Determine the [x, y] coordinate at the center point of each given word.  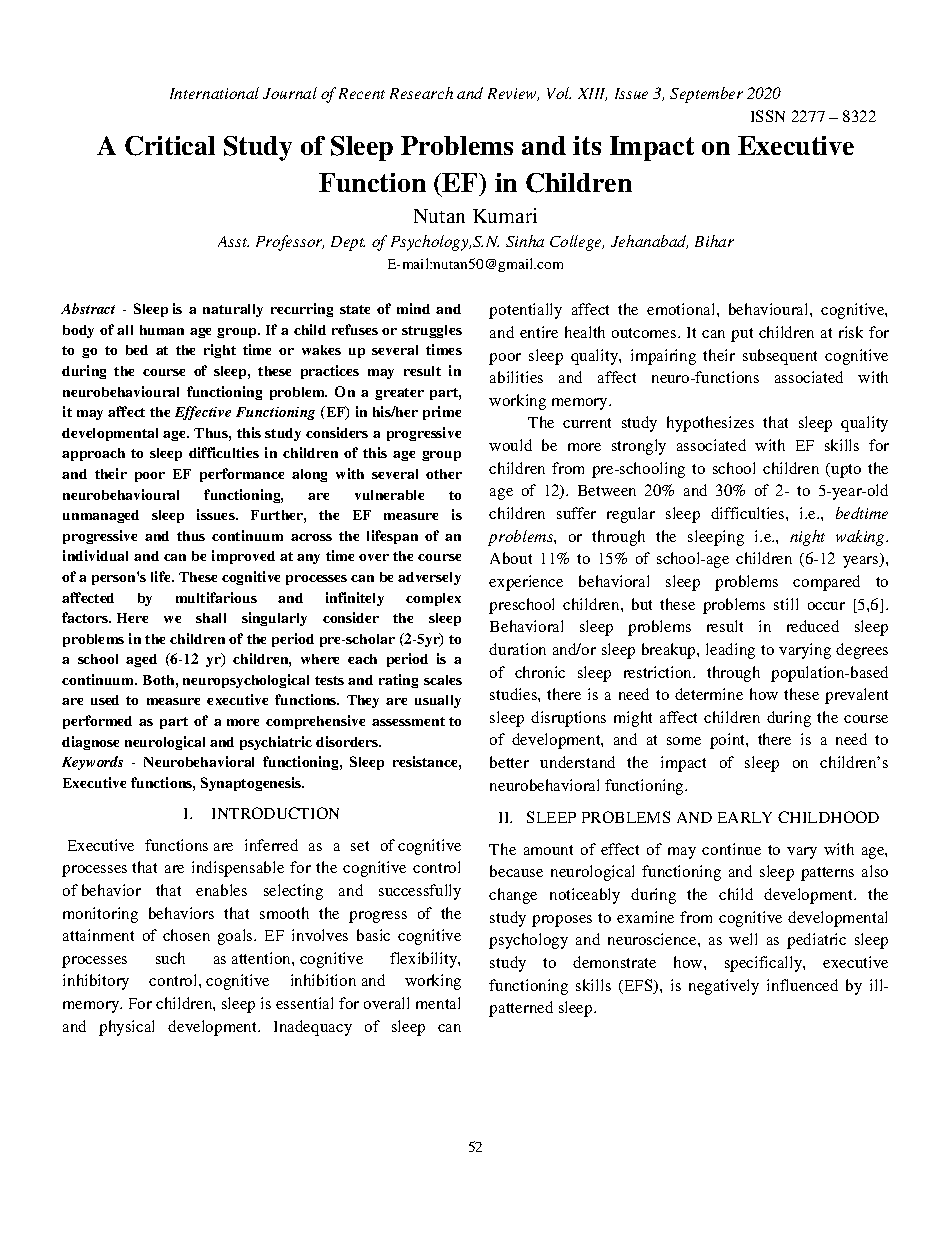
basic [373, 935]
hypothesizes [710, 424]
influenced [802, 985]
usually [438, 701]
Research [421, 93]
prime [442, 413]
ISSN [768, 116]
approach [93, 454]
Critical [170, 146]
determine [709, 694]
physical [126, 1028]
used [105, 700]
